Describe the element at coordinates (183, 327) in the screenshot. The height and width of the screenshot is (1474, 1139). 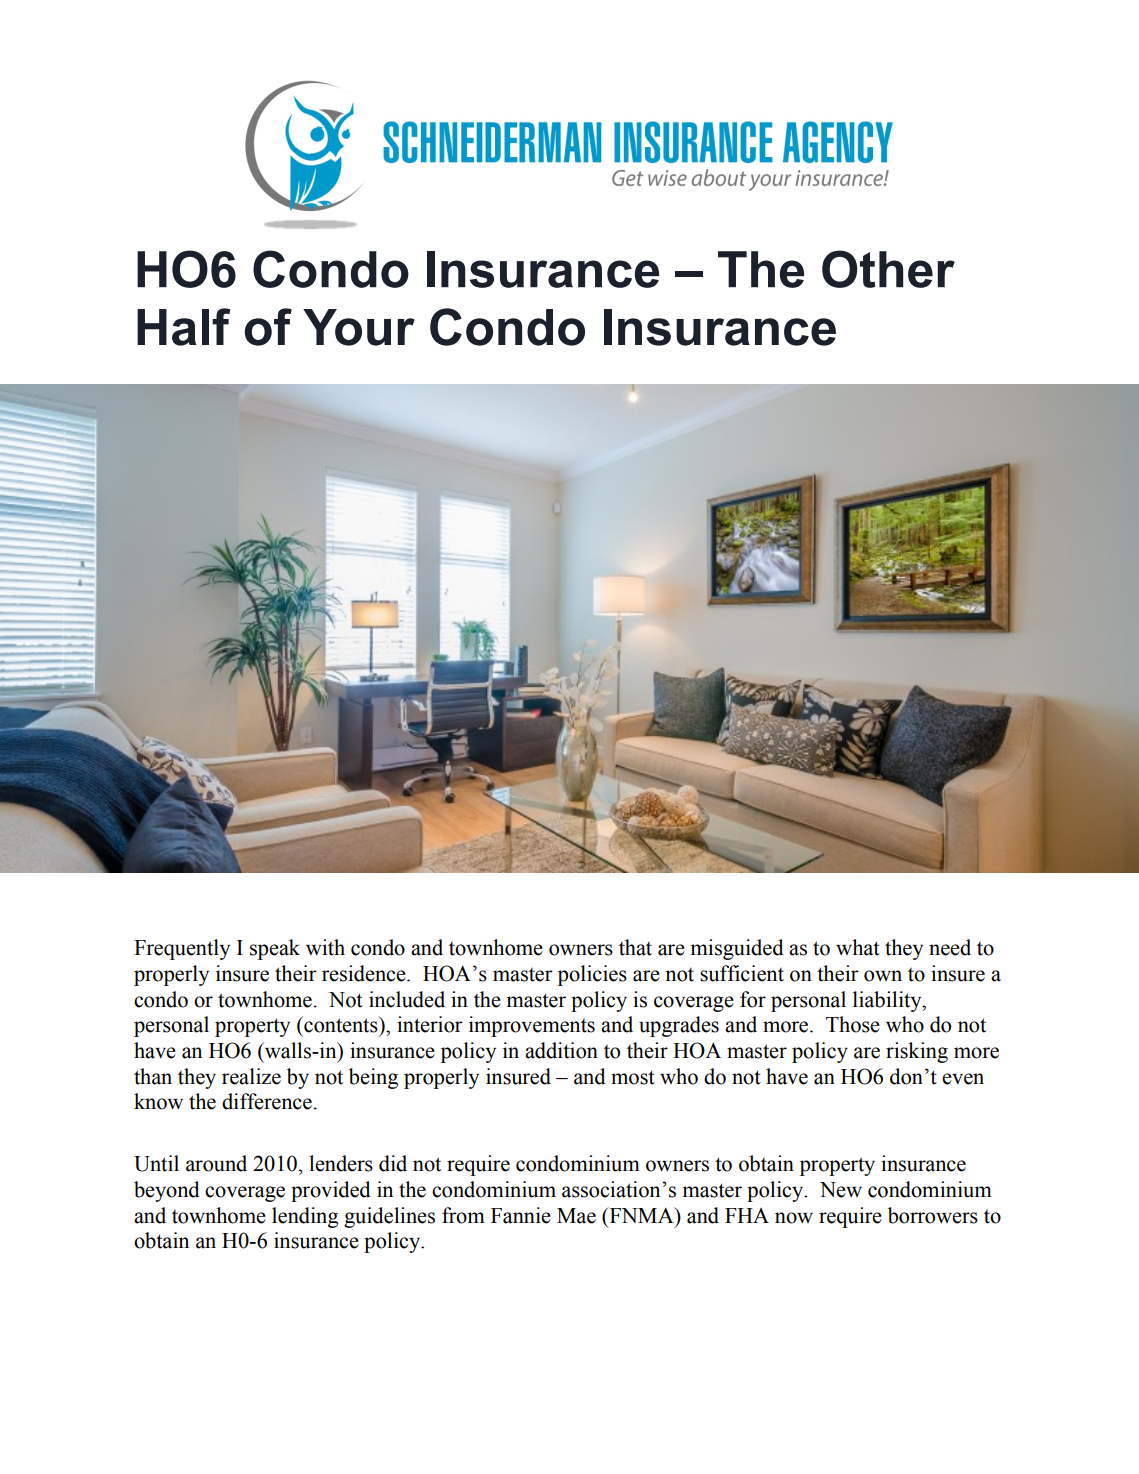
I see `Half` at that location.
